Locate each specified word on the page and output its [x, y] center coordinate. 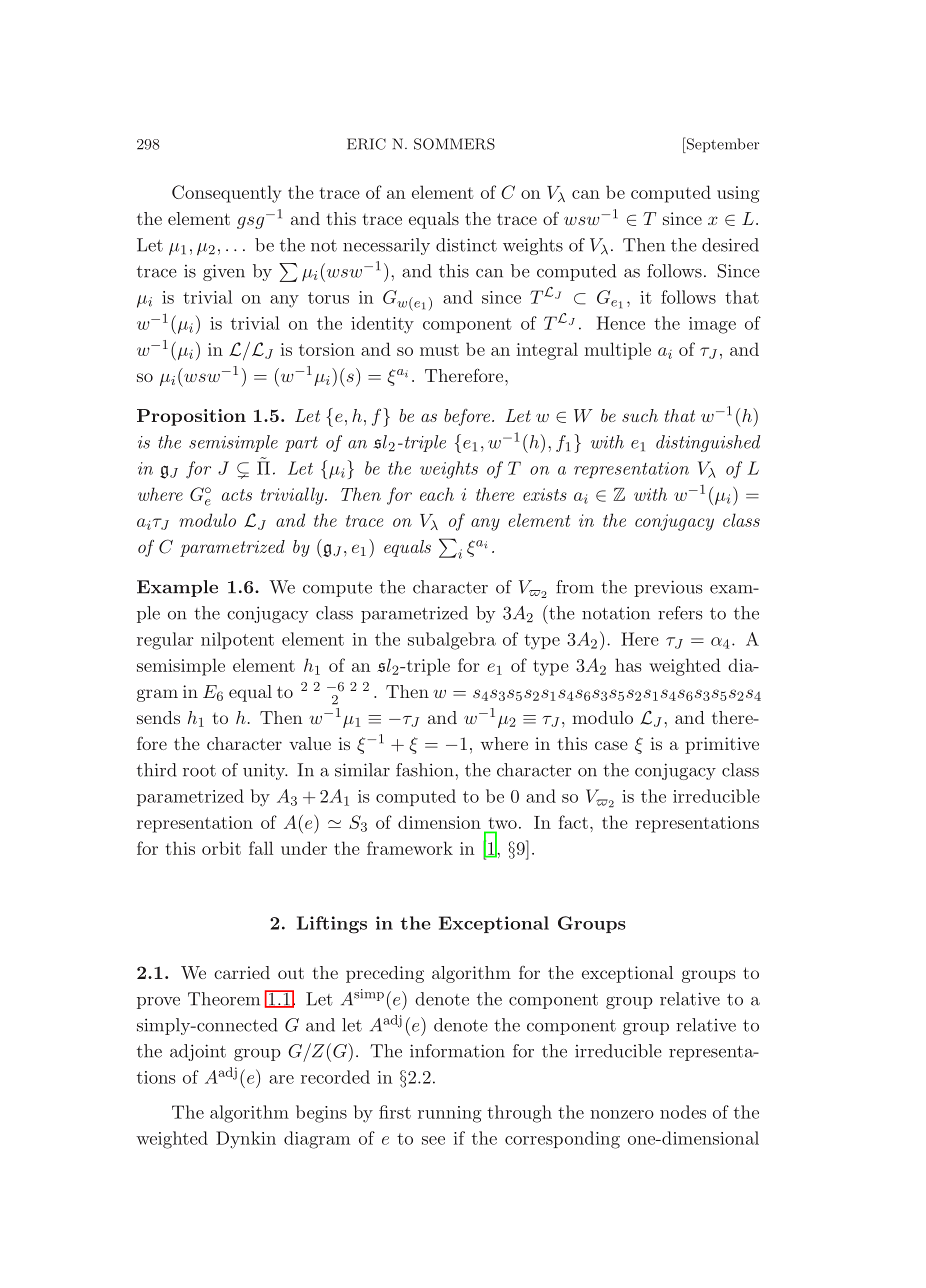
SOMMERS [454, 144]
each [437, 494]
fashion [426, 770]
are [281, 1079]
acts [237, 495]
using [738, 194]
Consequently [227, 194]
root [199, 771]
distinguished [708, 443]
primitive [722, 745]
